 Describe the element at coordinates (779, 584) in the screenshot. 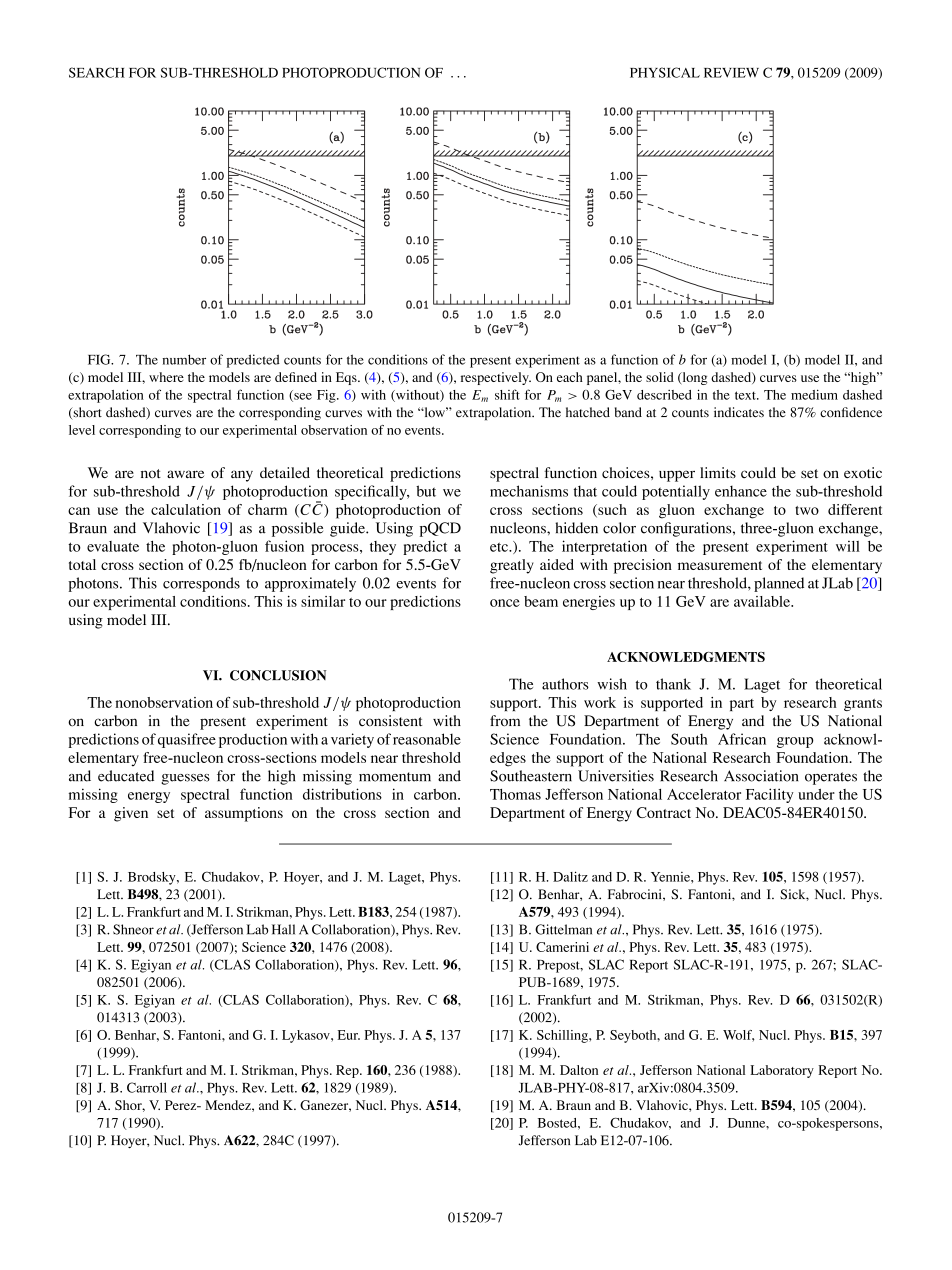

I see `planned` at that location.
